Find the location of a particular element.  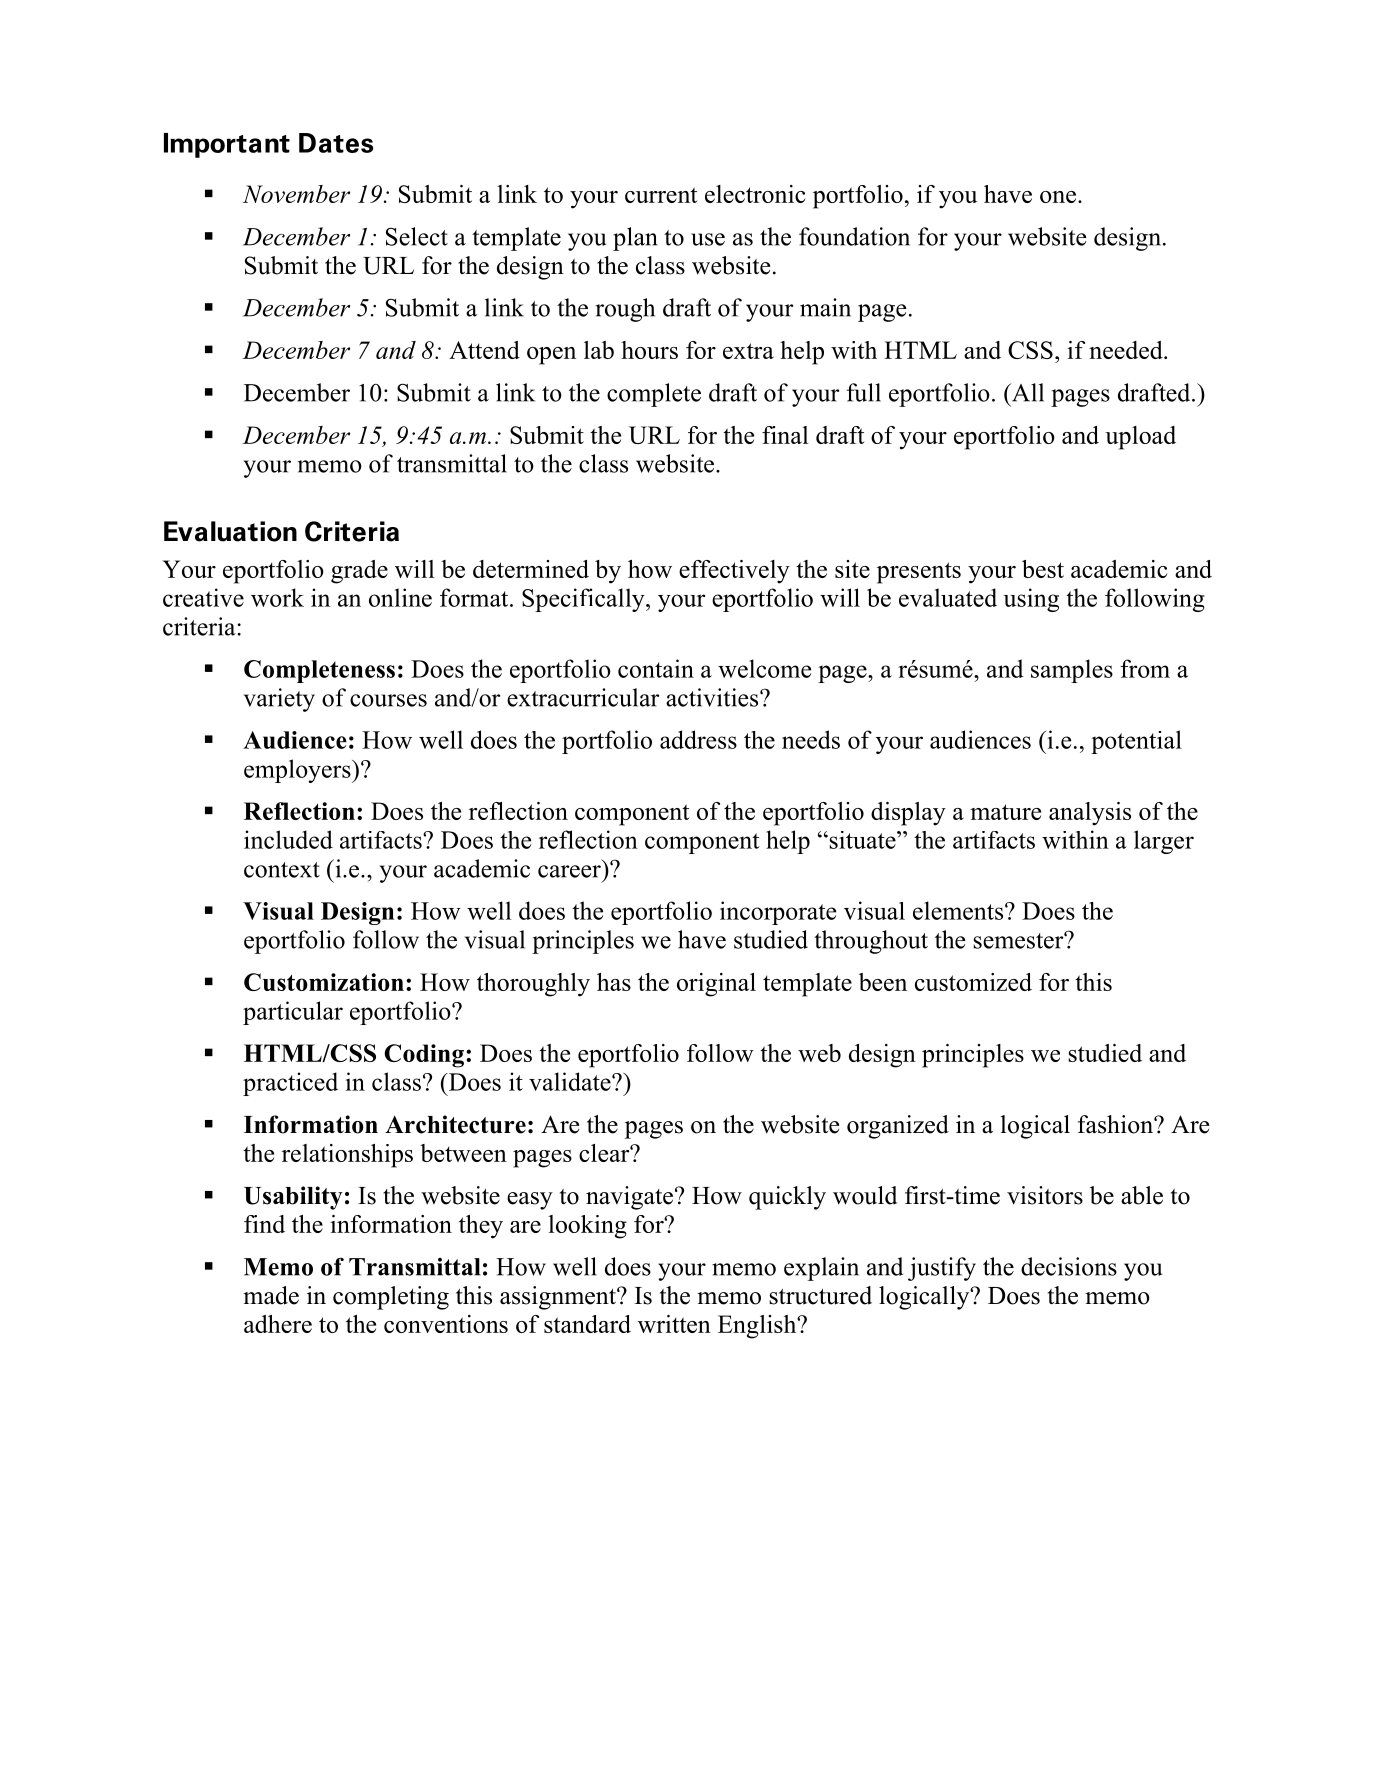

foundation is located at coordinates (854, 236).
